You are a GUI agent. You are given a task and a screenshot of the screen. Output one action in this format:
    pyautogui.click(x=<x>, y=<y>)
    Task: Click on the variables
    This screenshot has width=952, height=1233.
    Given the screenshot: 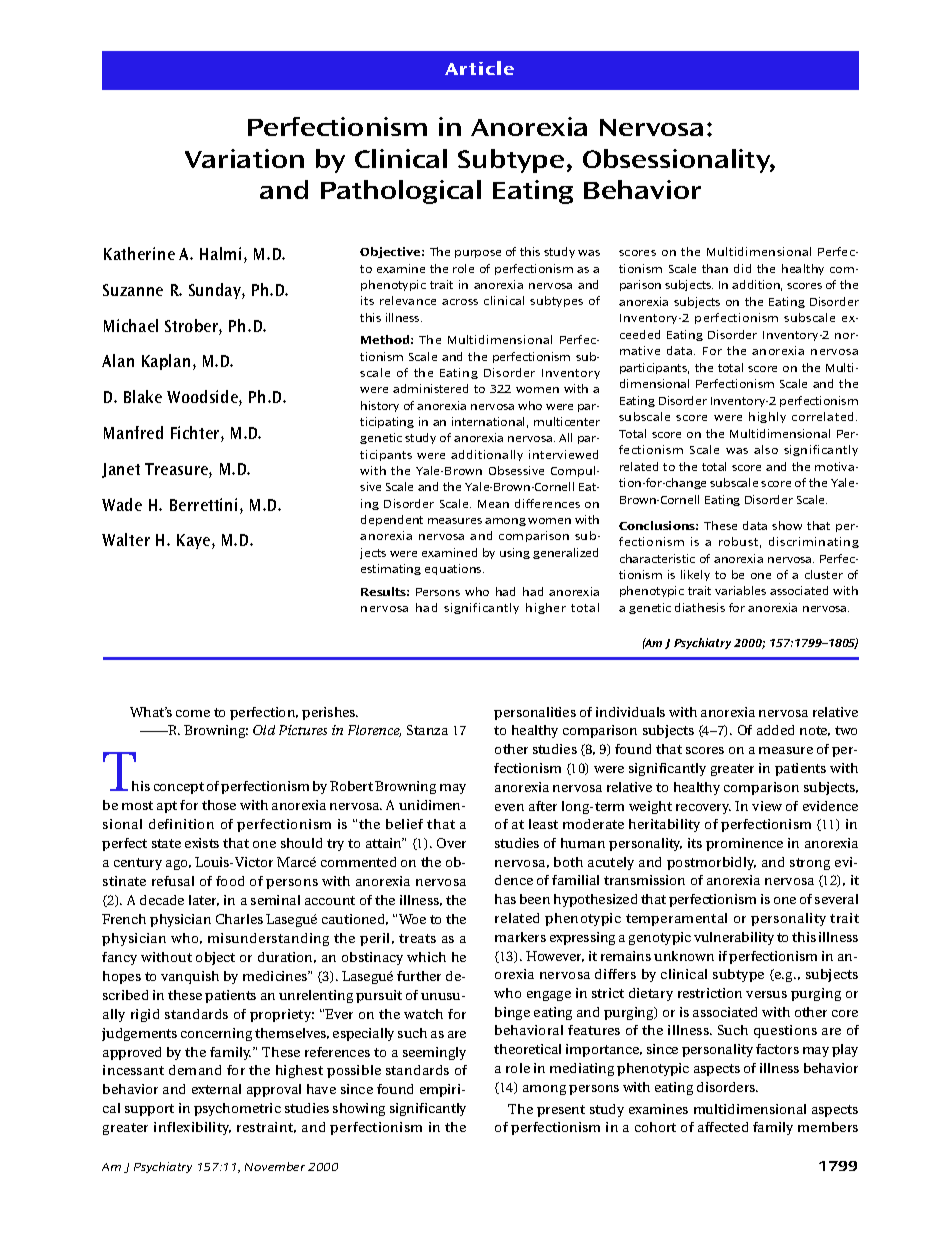 What is the action you would take?
    pyautogui.click(x=740, y=590)
